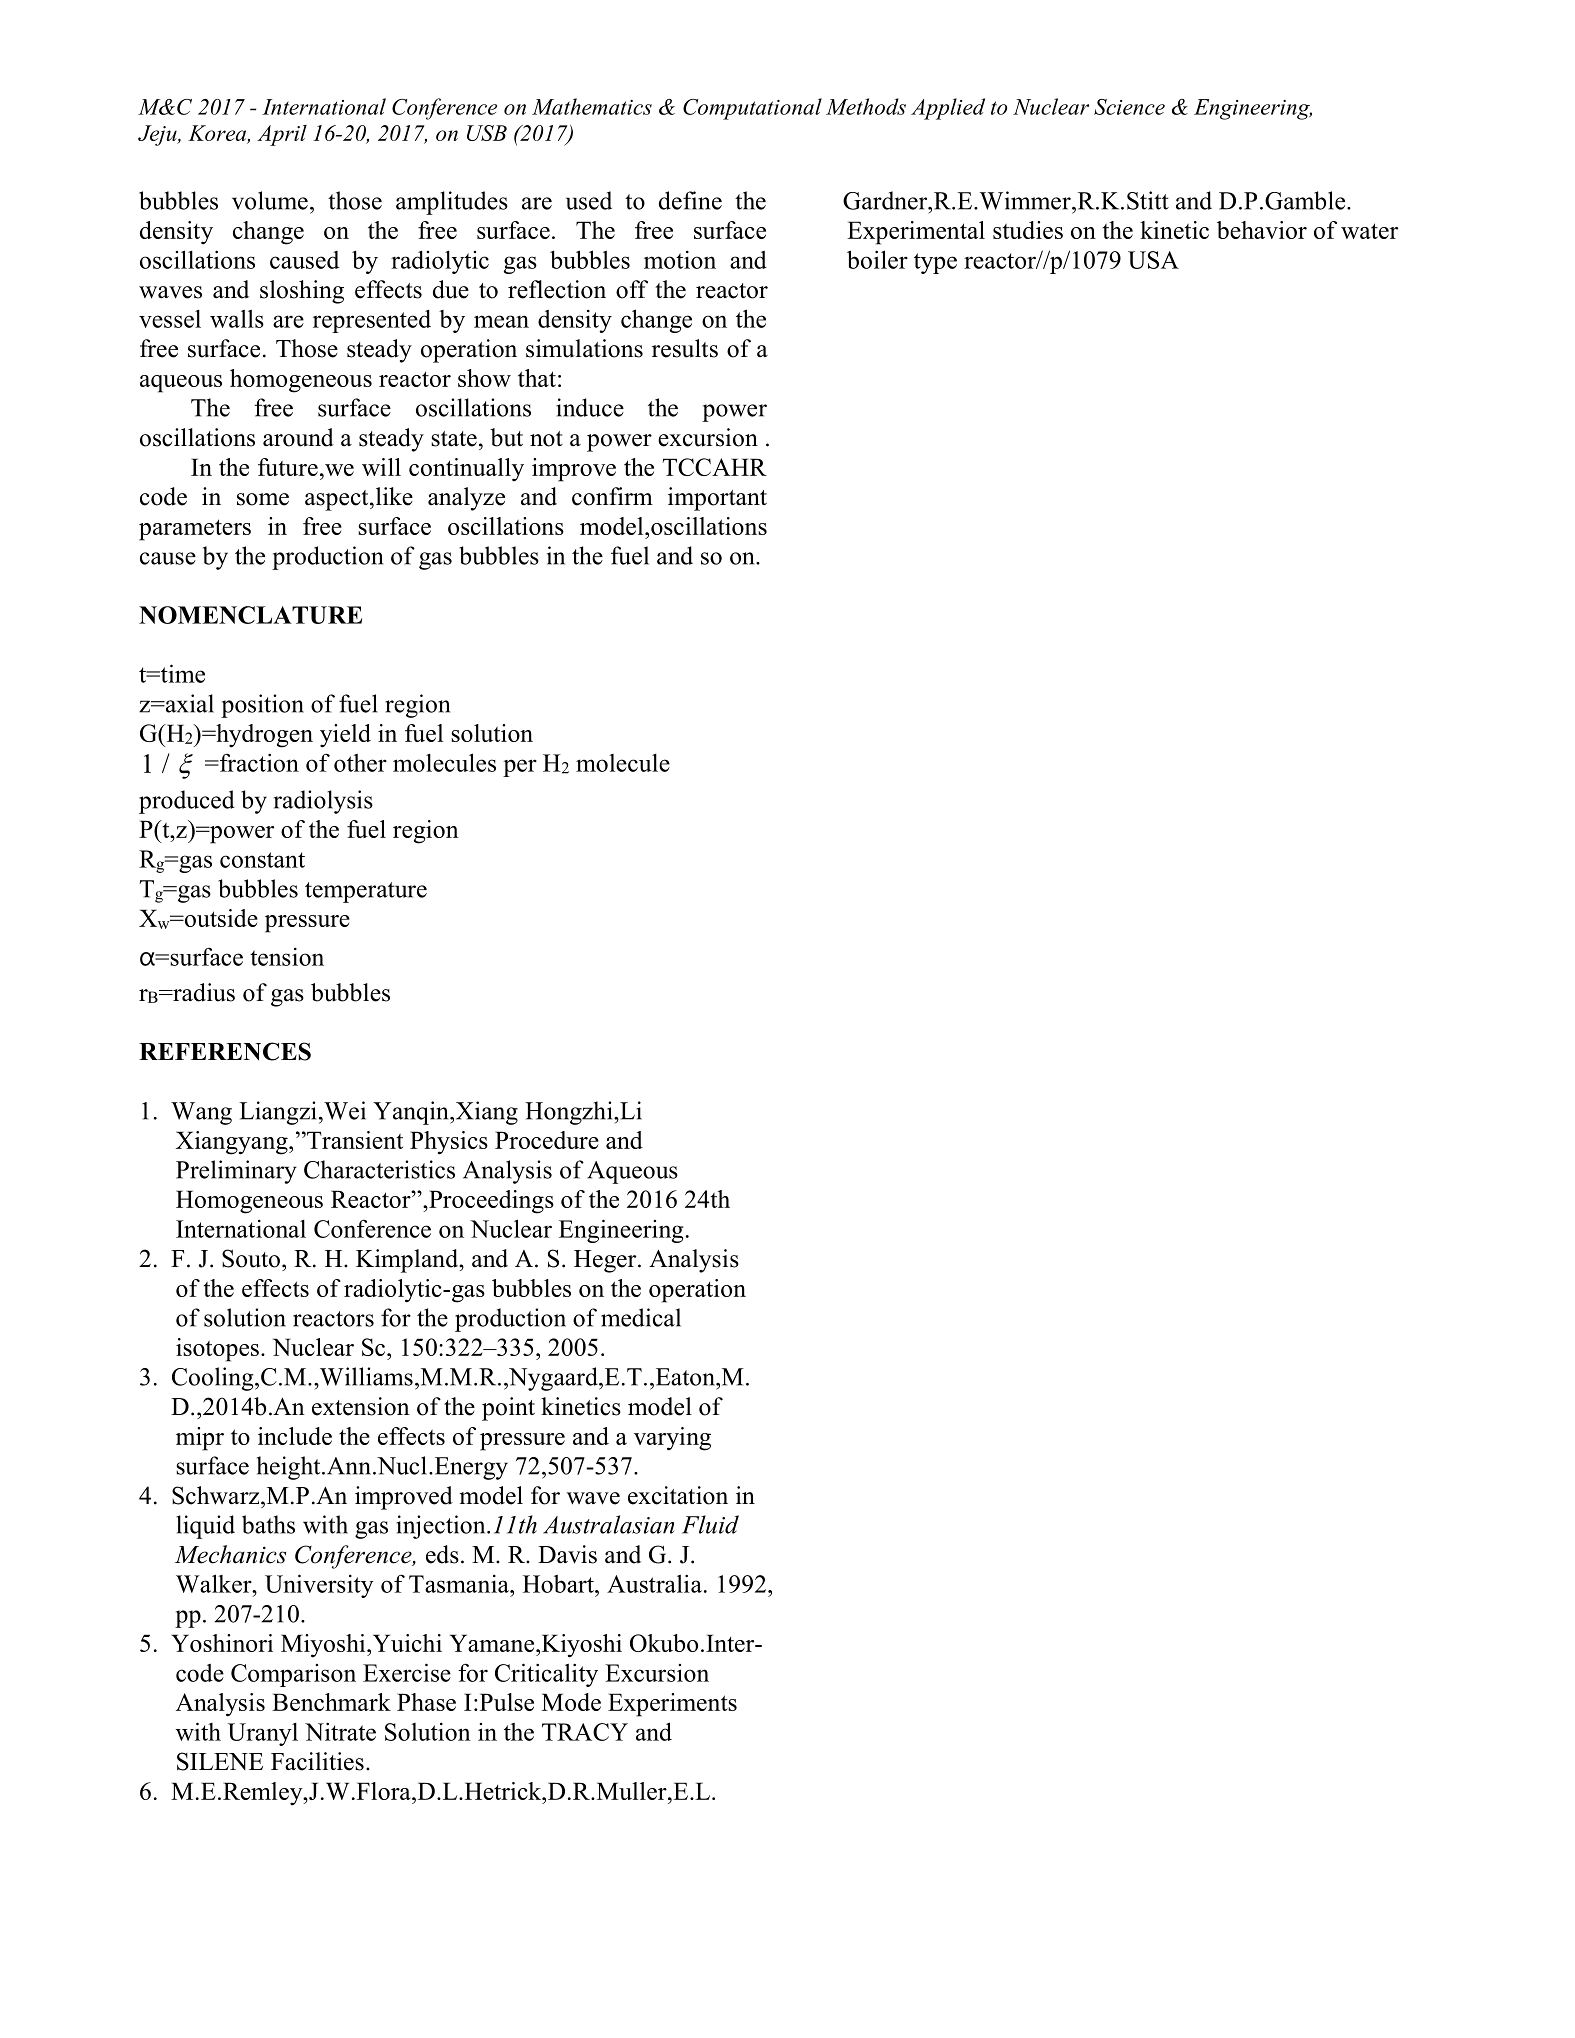  Describe the element at coordinates (1153, 260) in the page. I see `USA` at that location.
